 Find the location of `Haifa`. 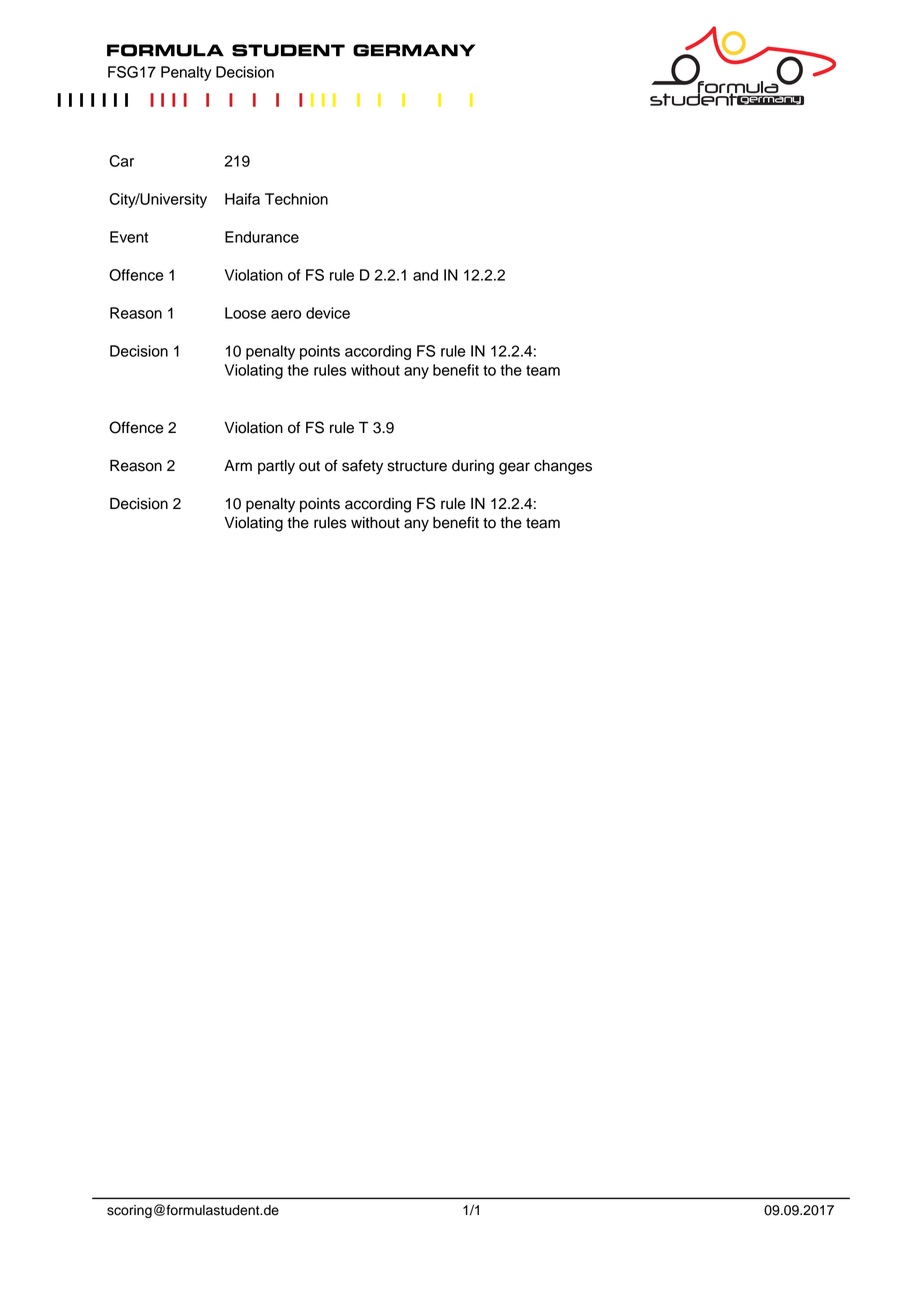

Haifa is located at coordinates (242, 199).
